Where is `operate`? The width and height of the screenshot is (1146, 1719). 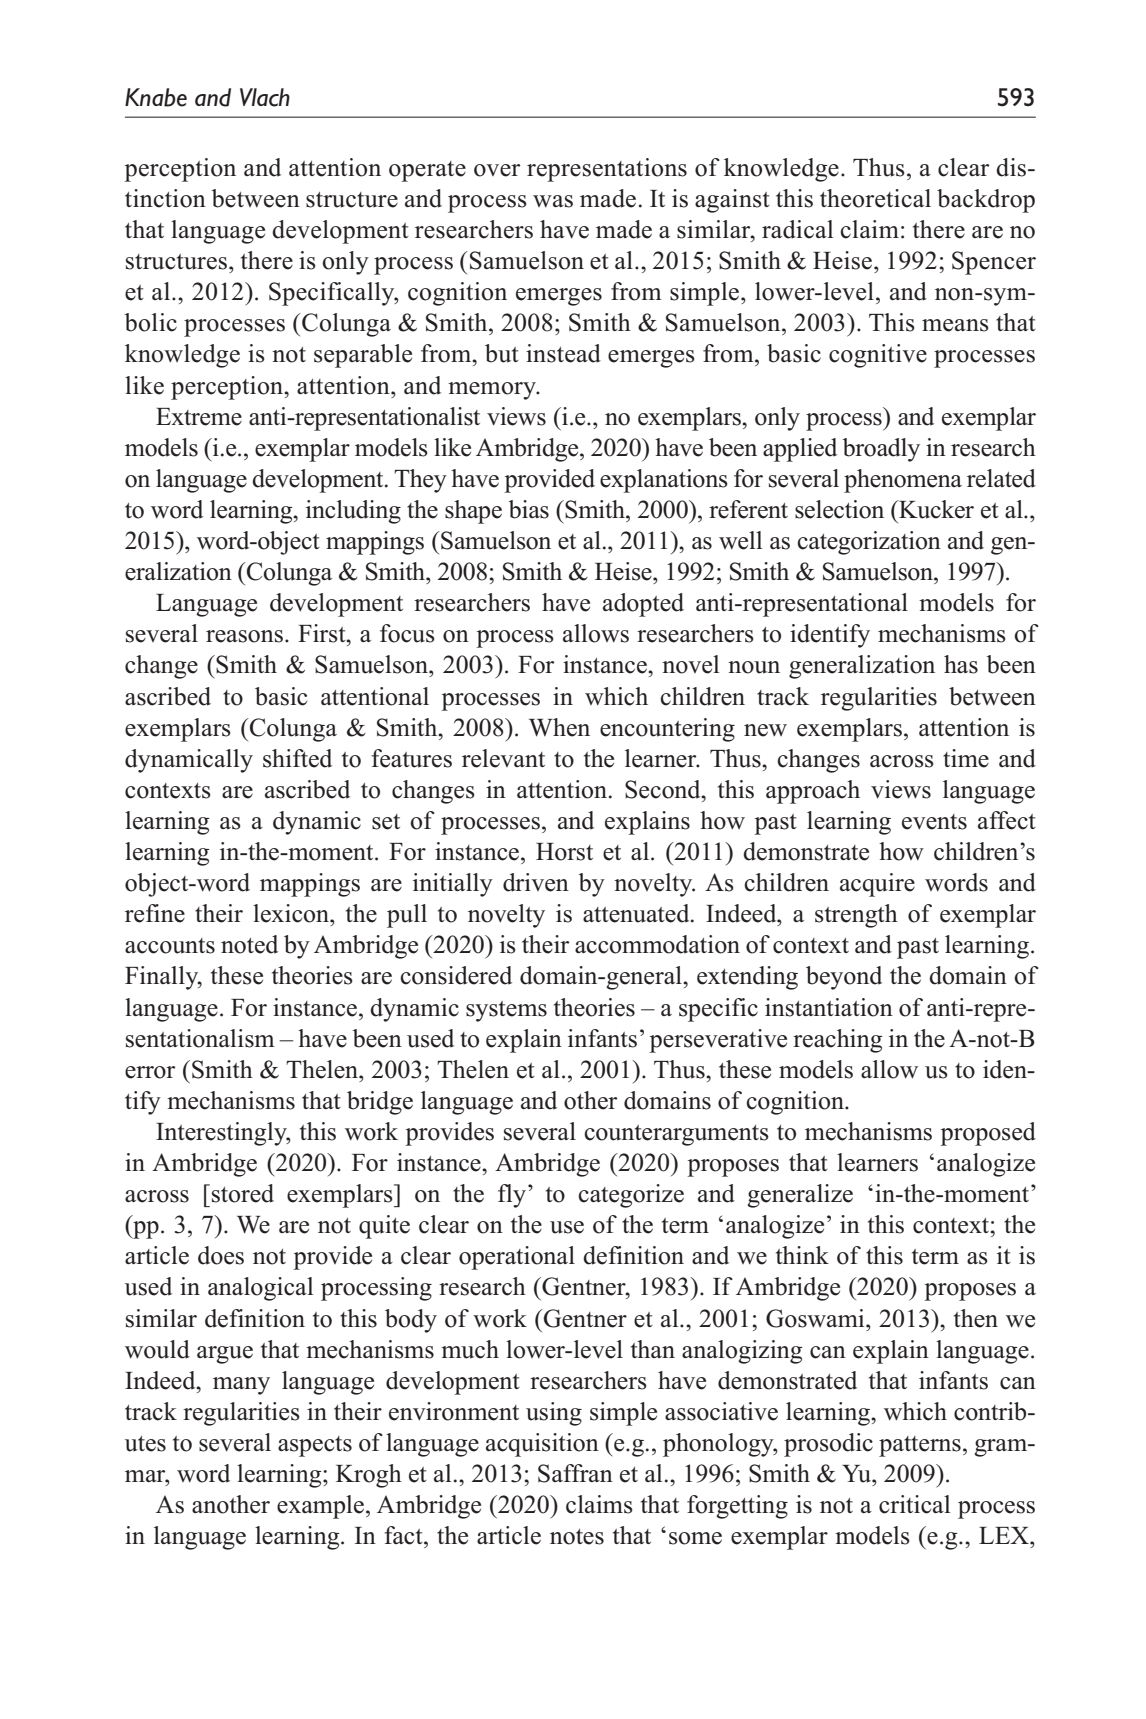 operate is located at coordinates (427, 171).
